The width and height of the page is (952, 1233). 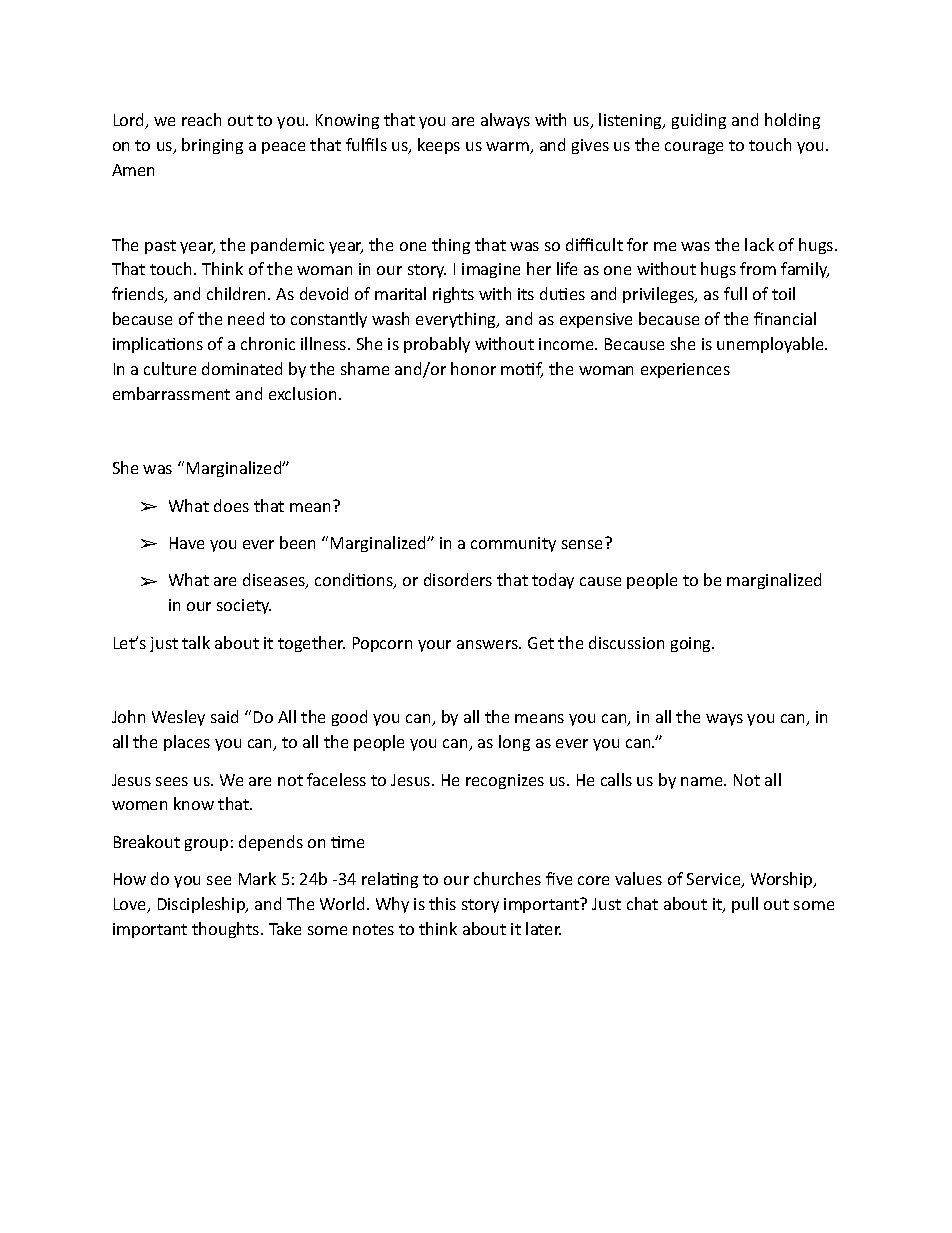 I want to click on talk, so click(x=196, y=642).
